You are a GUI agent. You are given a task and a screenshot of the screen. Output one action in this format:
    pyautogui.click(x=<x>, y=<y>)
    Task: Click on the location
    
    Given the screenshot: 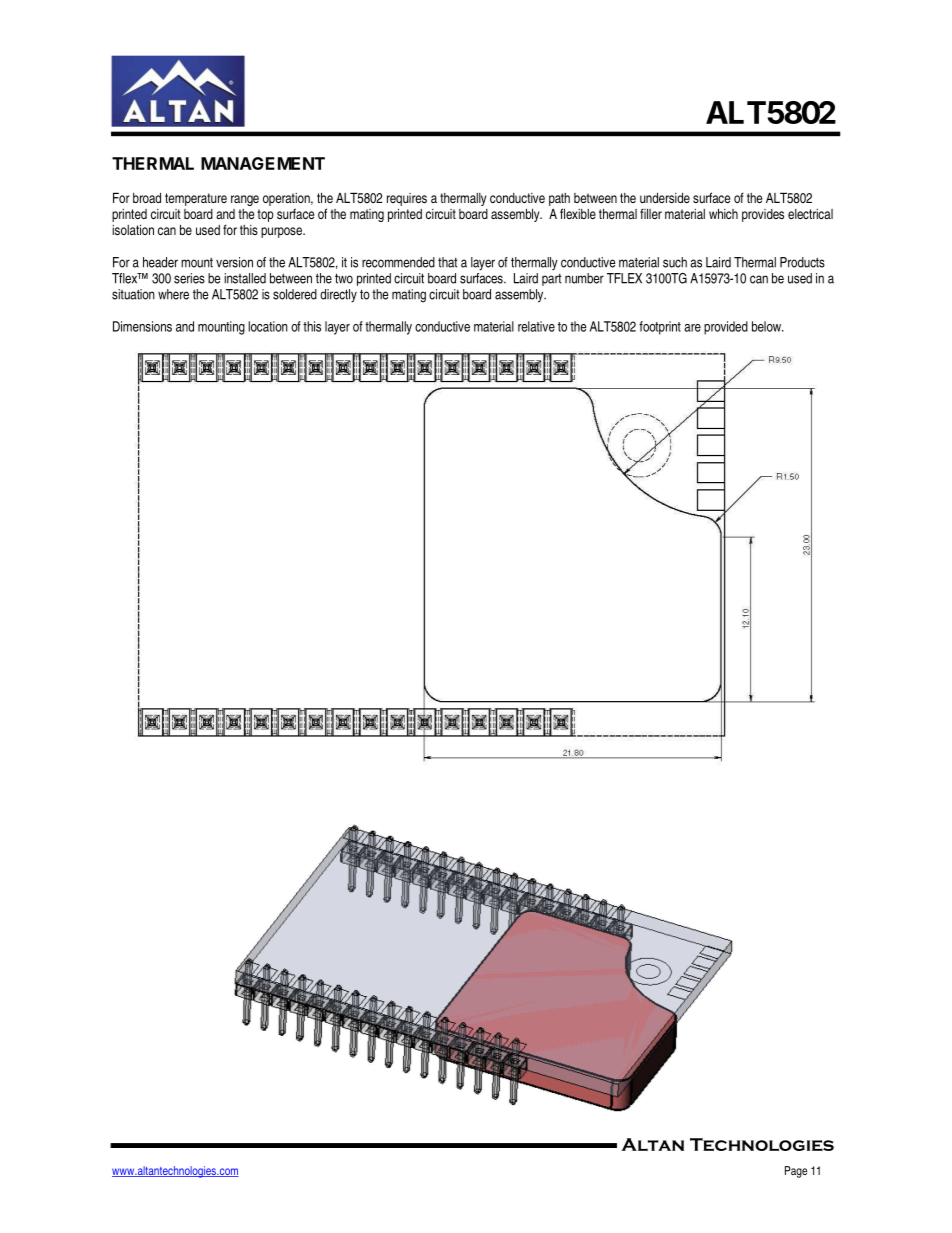 What is the action you would take?
    pyautogui.click(x=268, y=326)
